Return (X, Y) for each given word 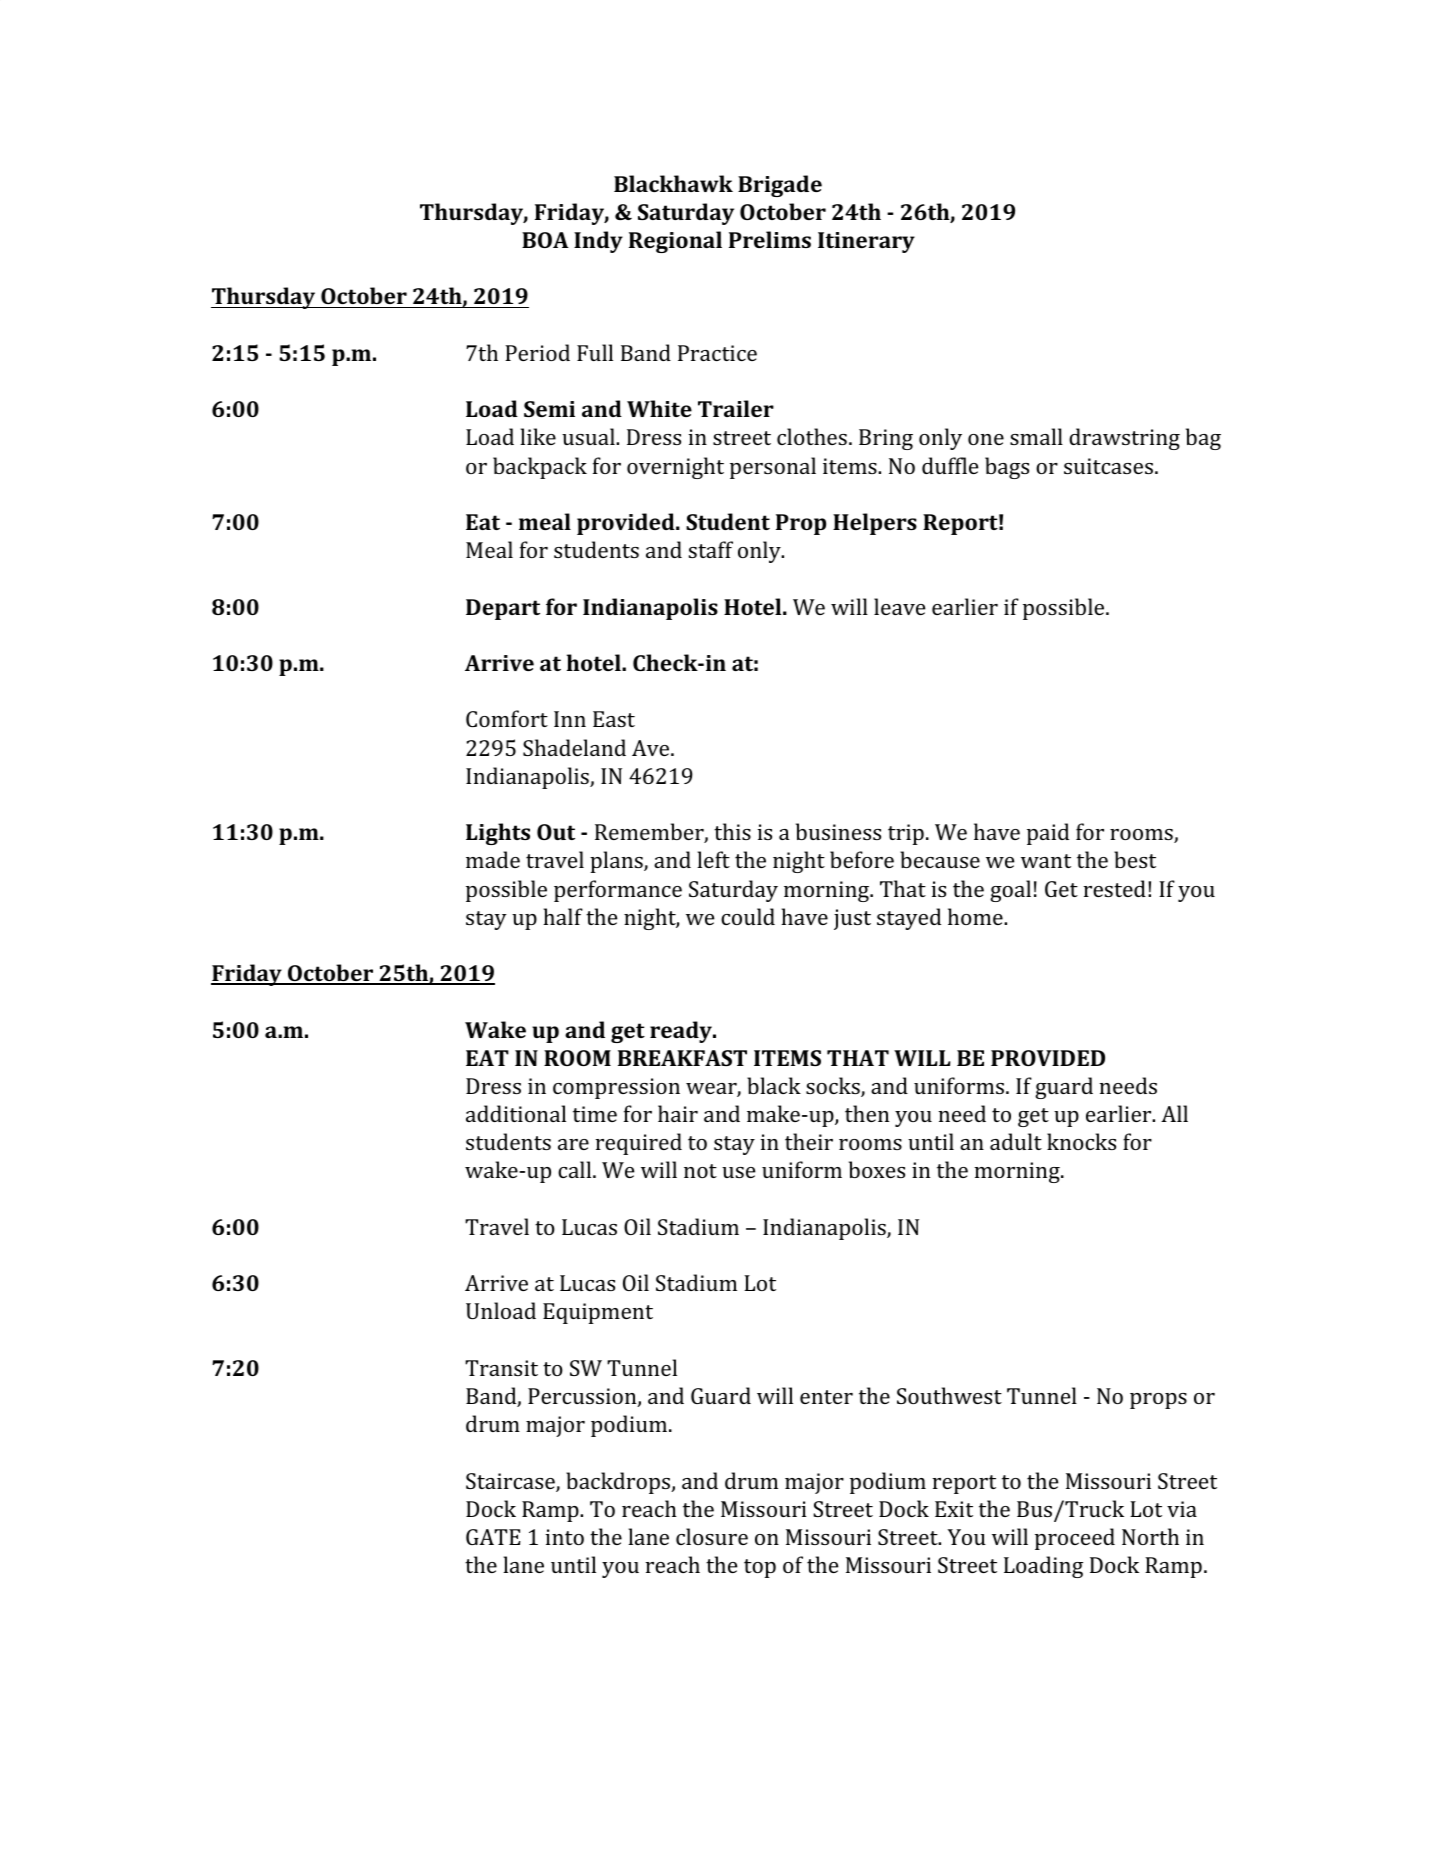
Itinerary (866, 242)
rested (1115, 888)
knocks (1081, 1141)
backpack (540, 468)
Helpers (875, 524)
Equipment (598, 1313)
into (564, 1537)
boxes (877, 1169)
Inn (570, 719)
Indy (598, 242)
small (1036, 436)
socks (834, 1087)
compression (616, 1088)
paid (1048, 834)
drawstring (1124, 439)
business (838, 831)
